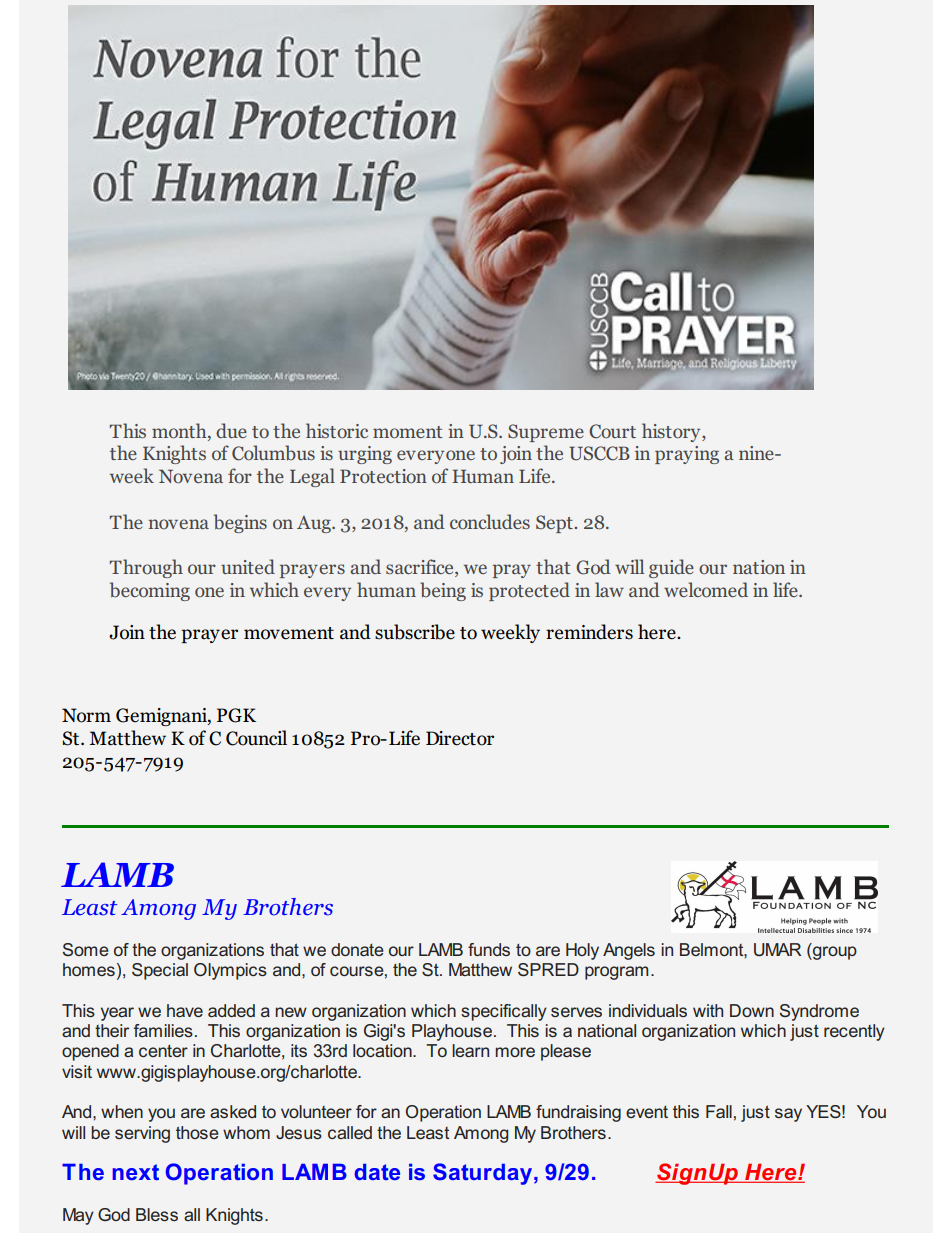 This screenshot has height=1233, width=952. Describe the element at coordinates (752, 1010) in the screenshot. I see `Down` at that location.
